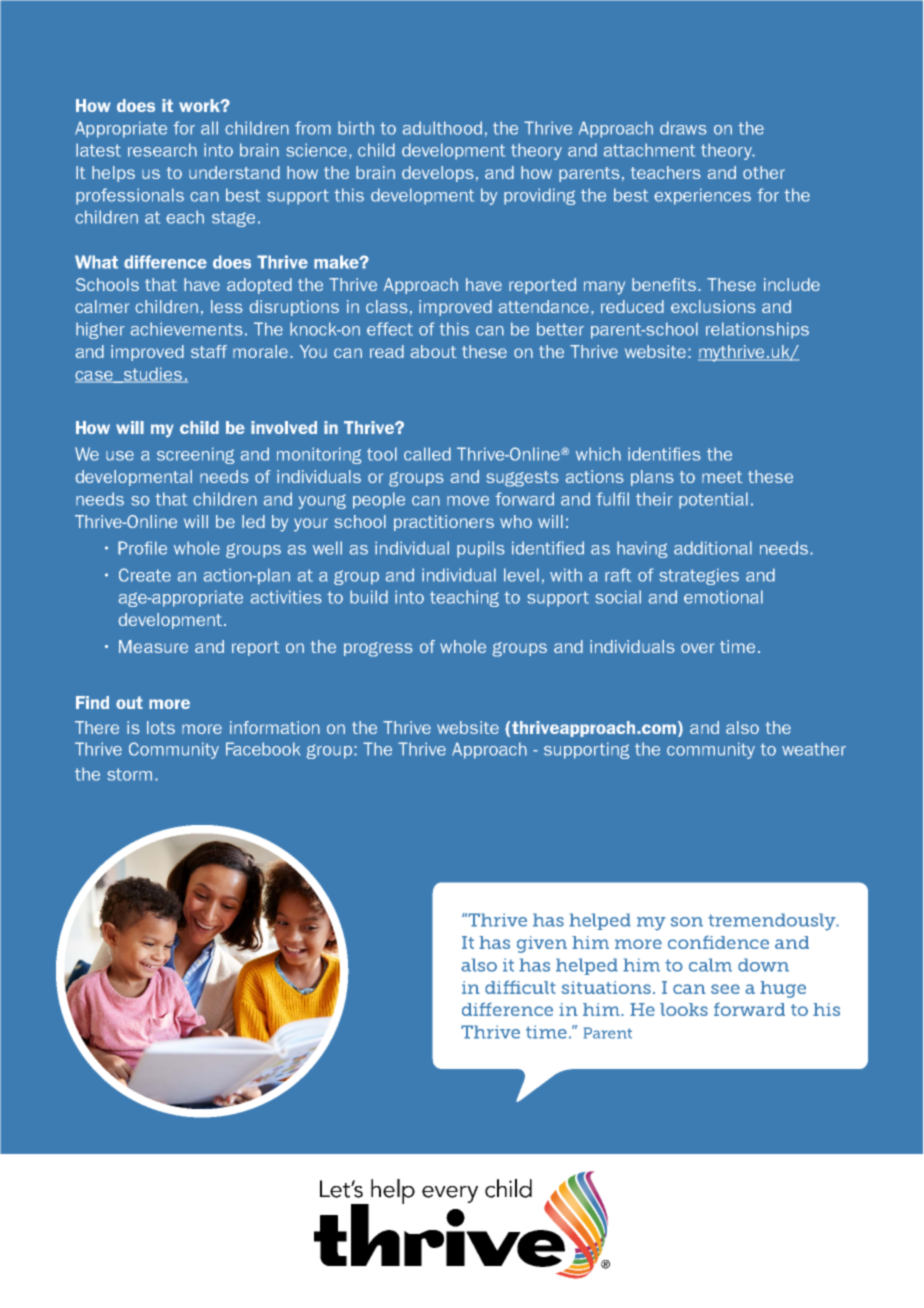  Describe the element at coordinates (438, 174) in the document. I see `develops` at that location.
